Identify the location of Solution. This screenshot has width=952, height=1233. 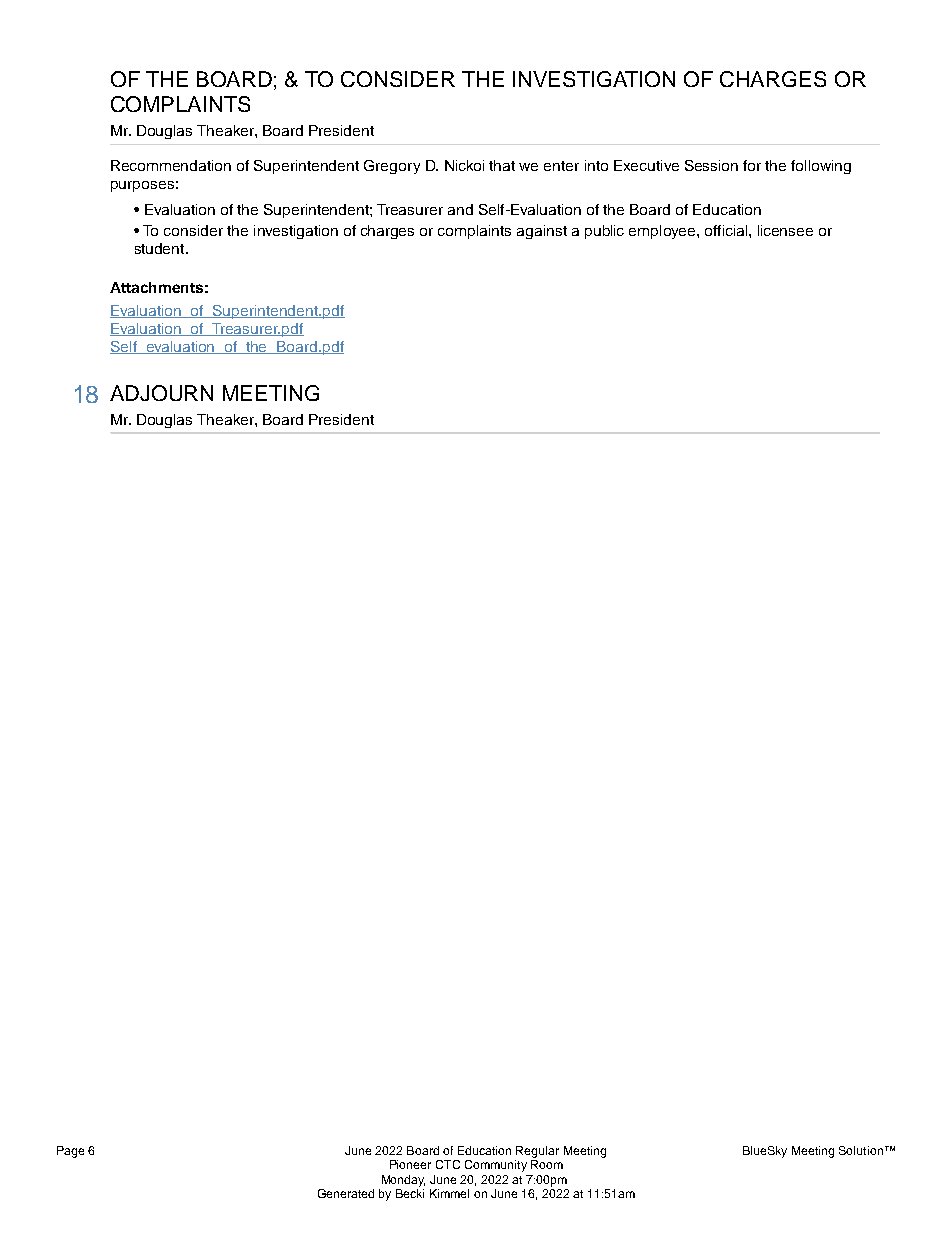
(861, 1150).
